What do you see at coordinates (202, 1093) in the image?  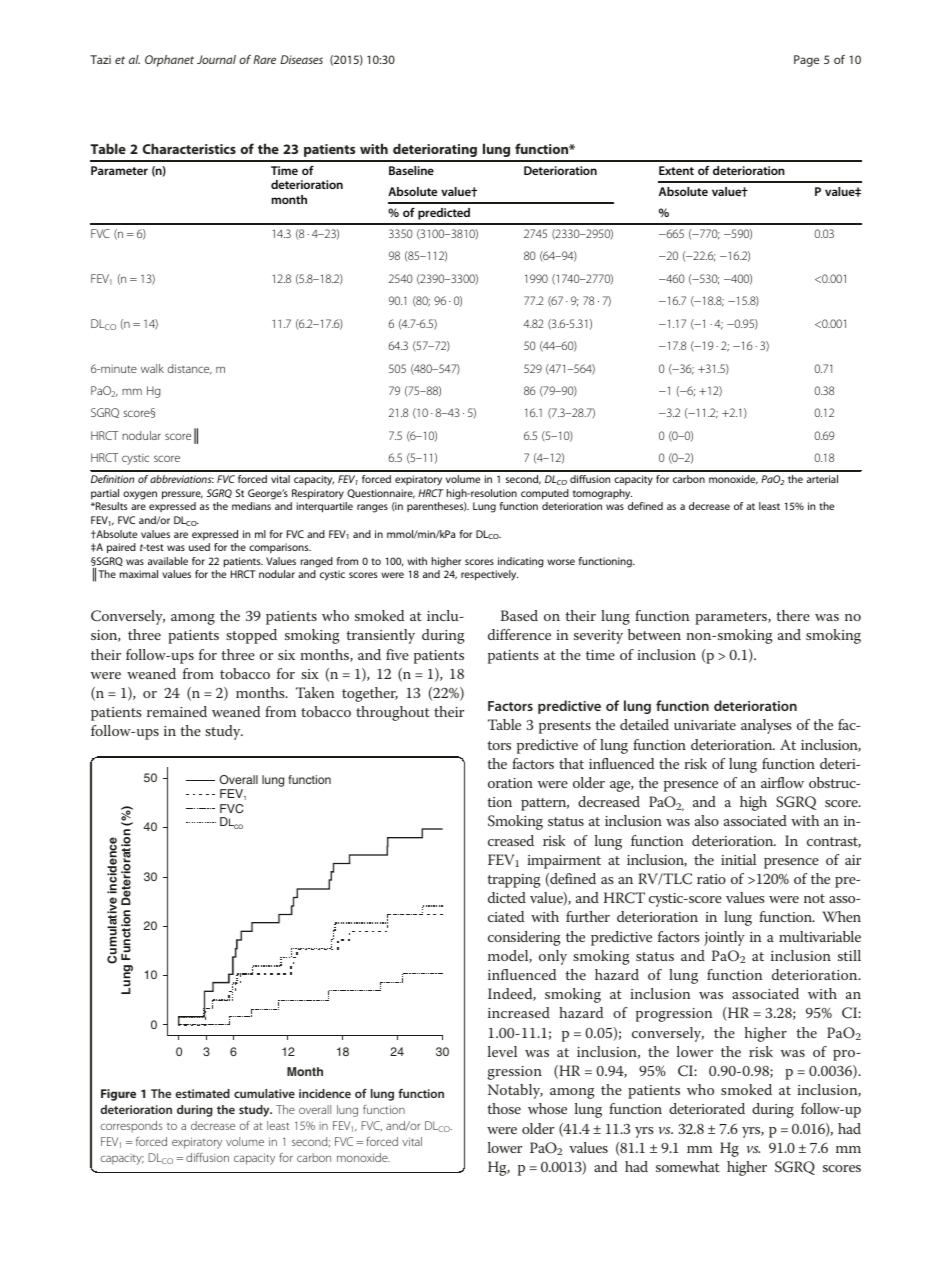 I see `estimated` at bounding box center [202, 1093].
